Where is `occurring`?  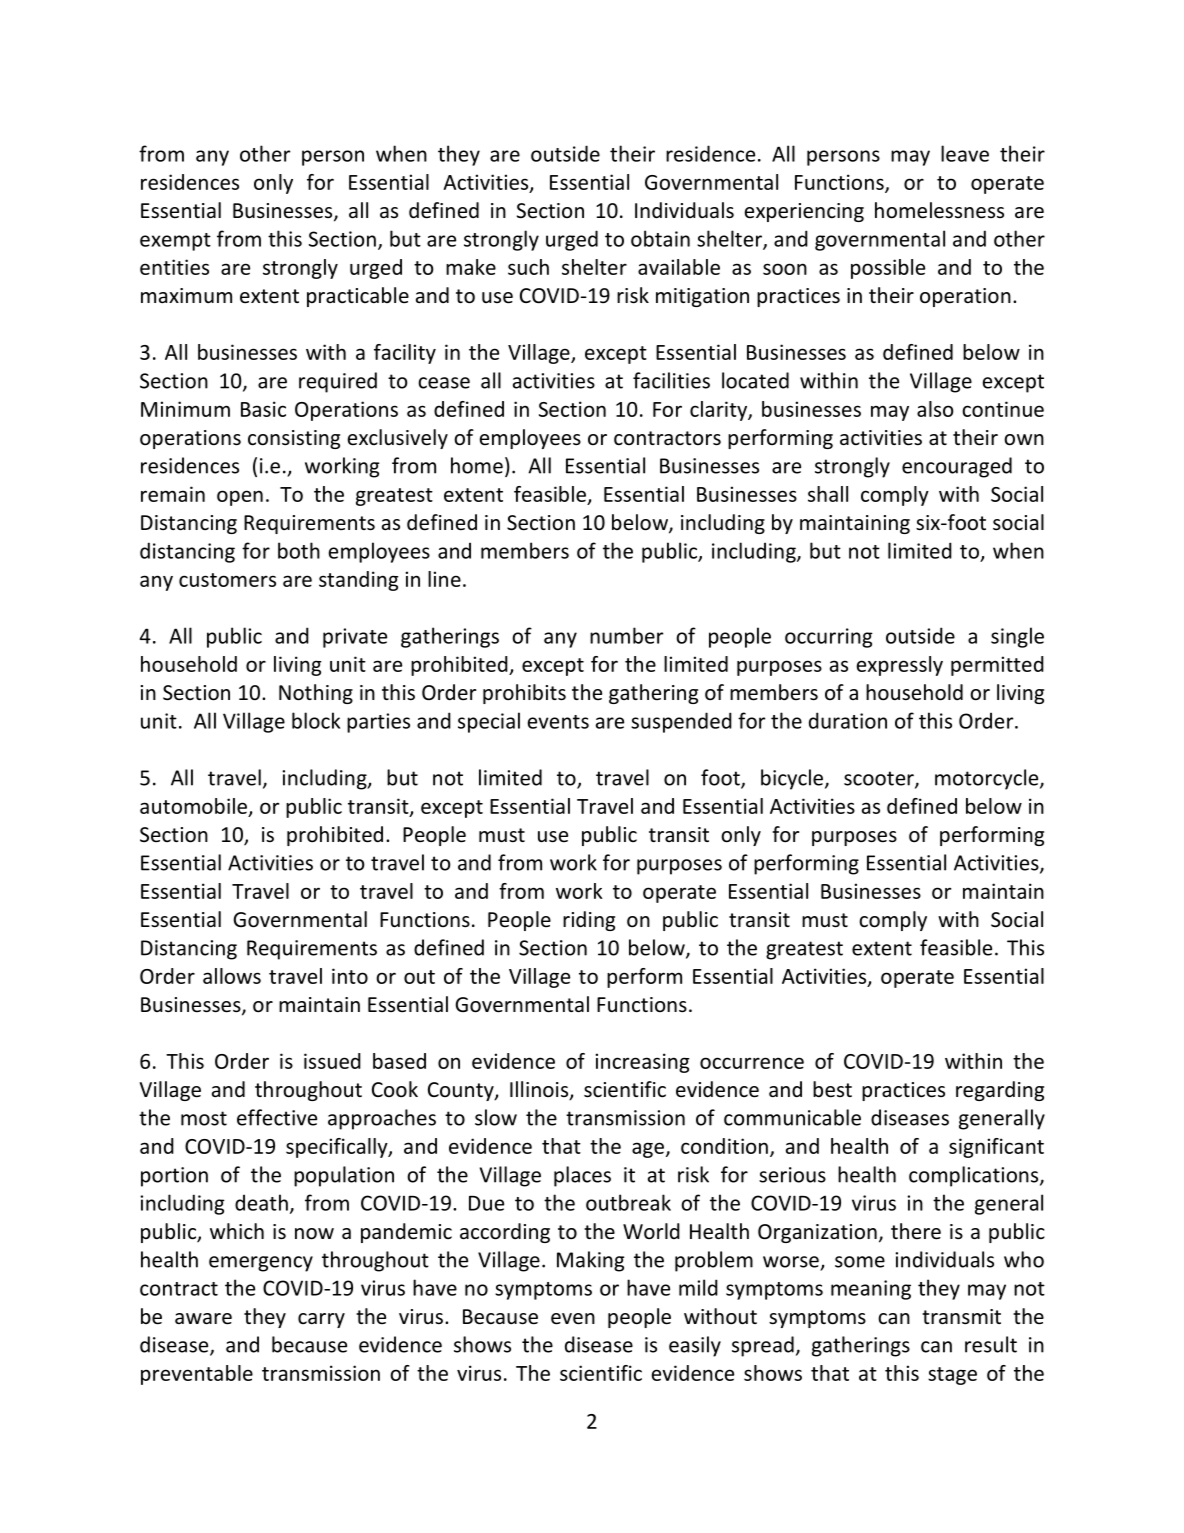 occurring is located at coordinates (829, 638).
